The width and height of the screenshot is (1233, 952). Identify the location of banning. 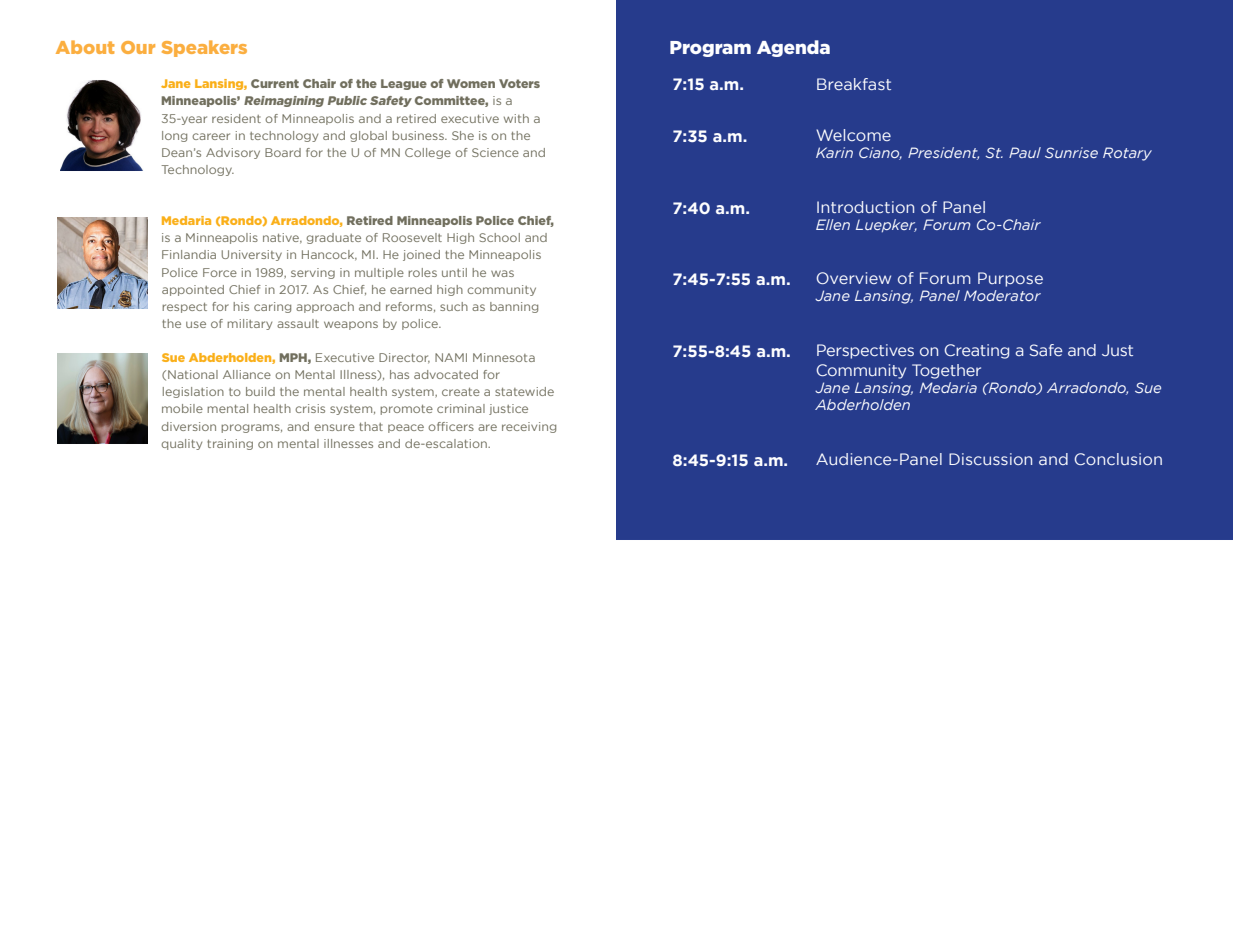
(514, 307).
